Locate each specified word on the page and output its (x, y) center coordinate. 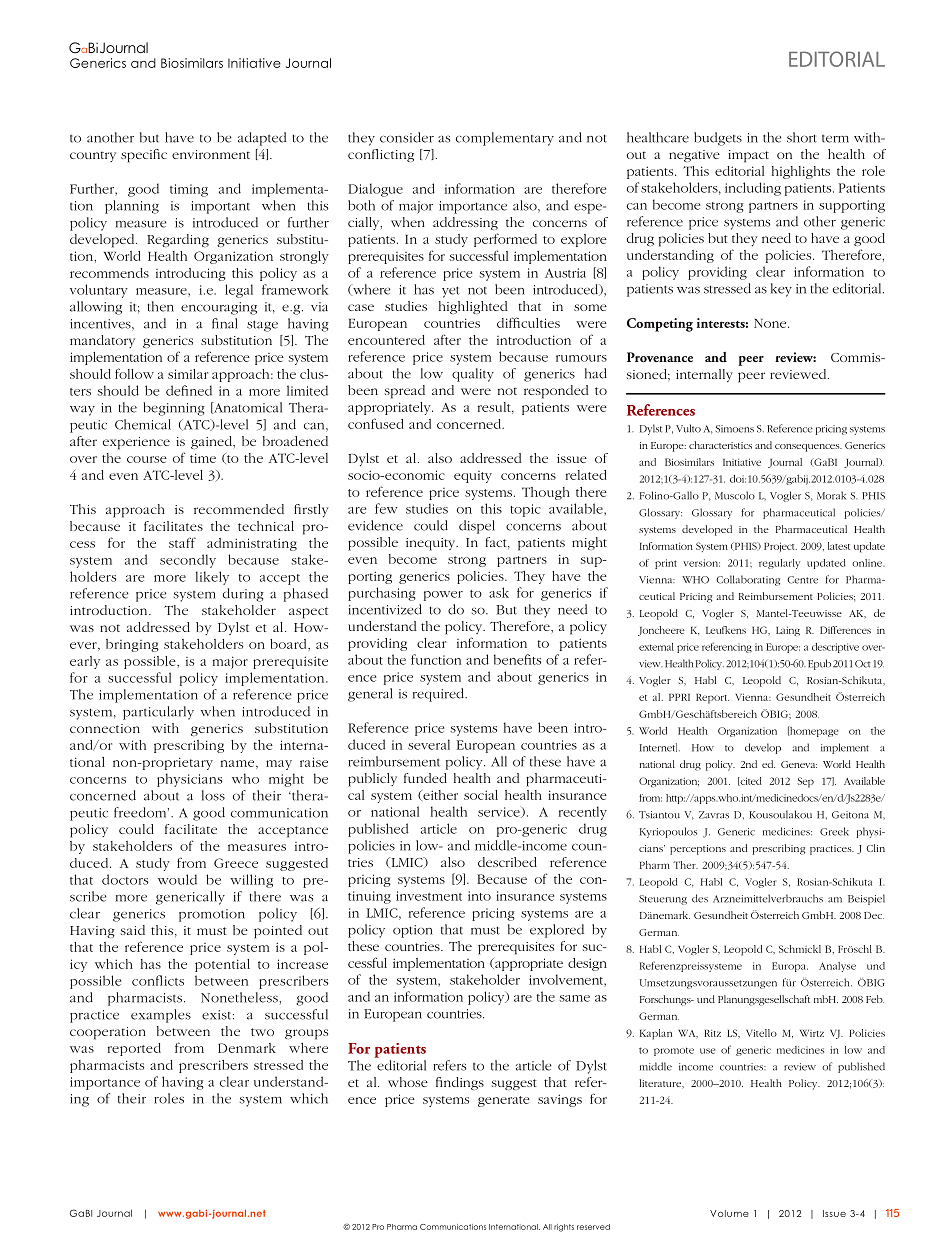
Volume (729, 1213)
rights (564, 1228)
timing (189, 190)
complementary (505, 139)
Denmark (247, 1048)
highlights (801, 172)
